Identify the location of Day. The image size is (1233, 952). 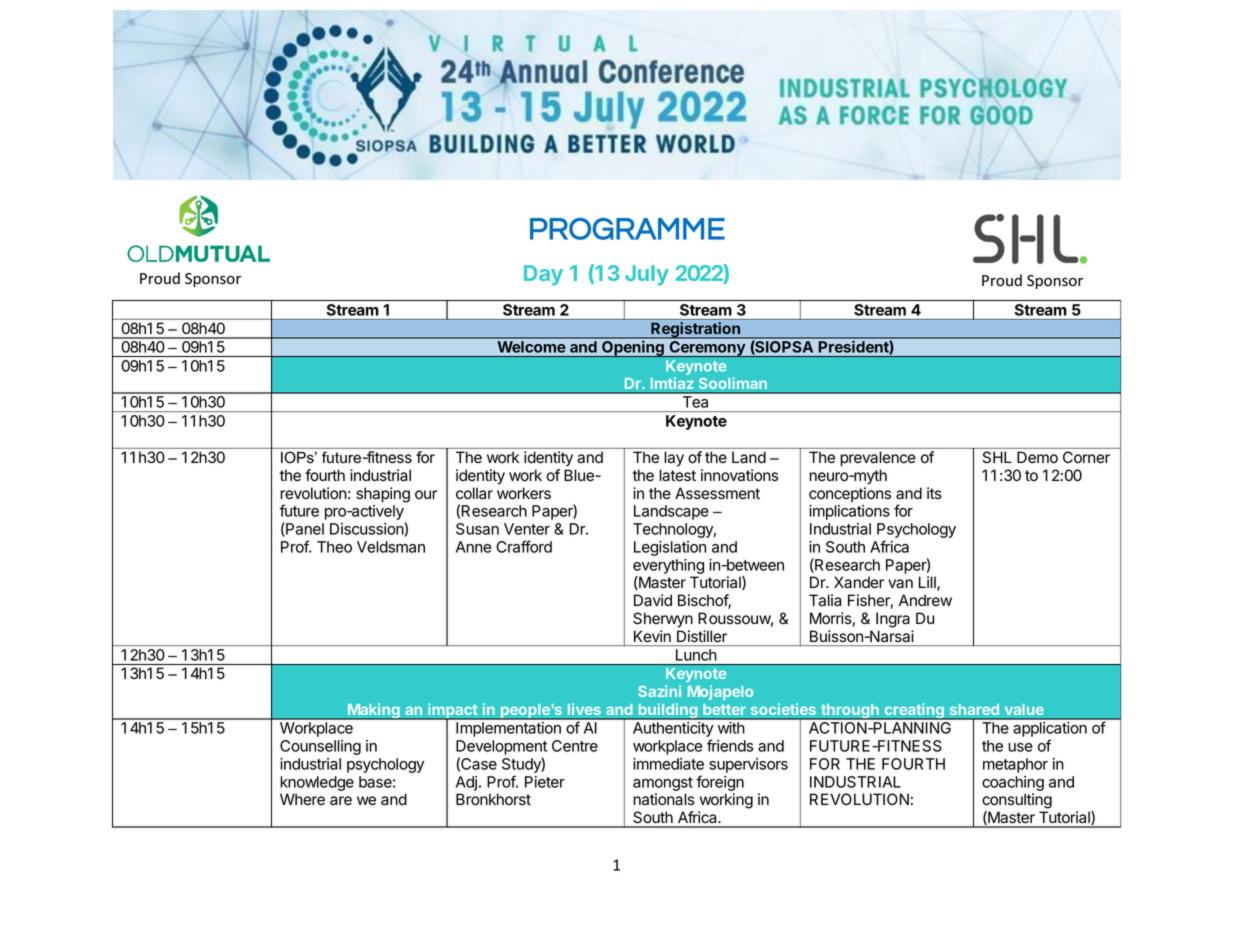
(543, 275).
